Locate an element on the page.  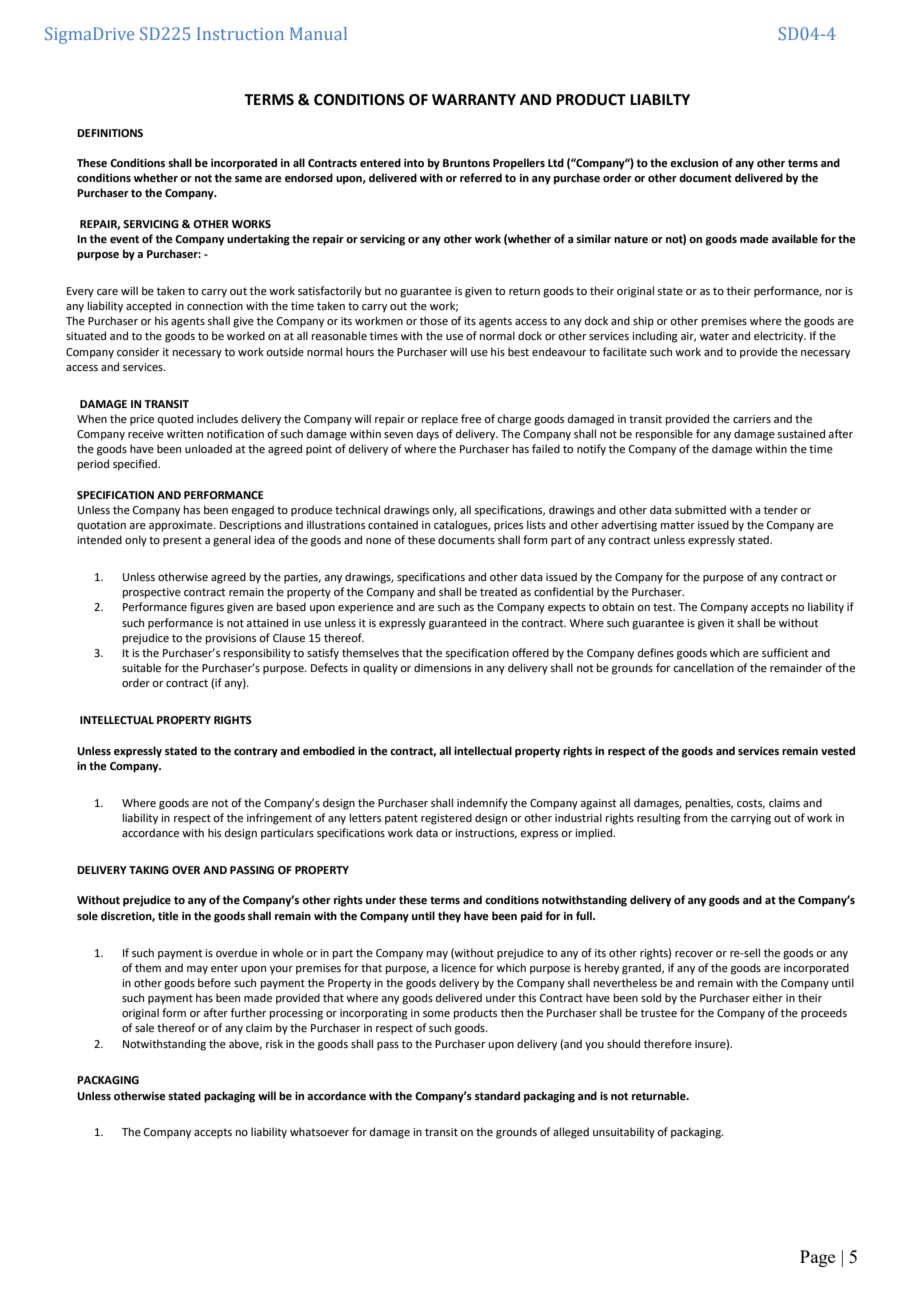
exclusion is located at coordinates (694, 162).
